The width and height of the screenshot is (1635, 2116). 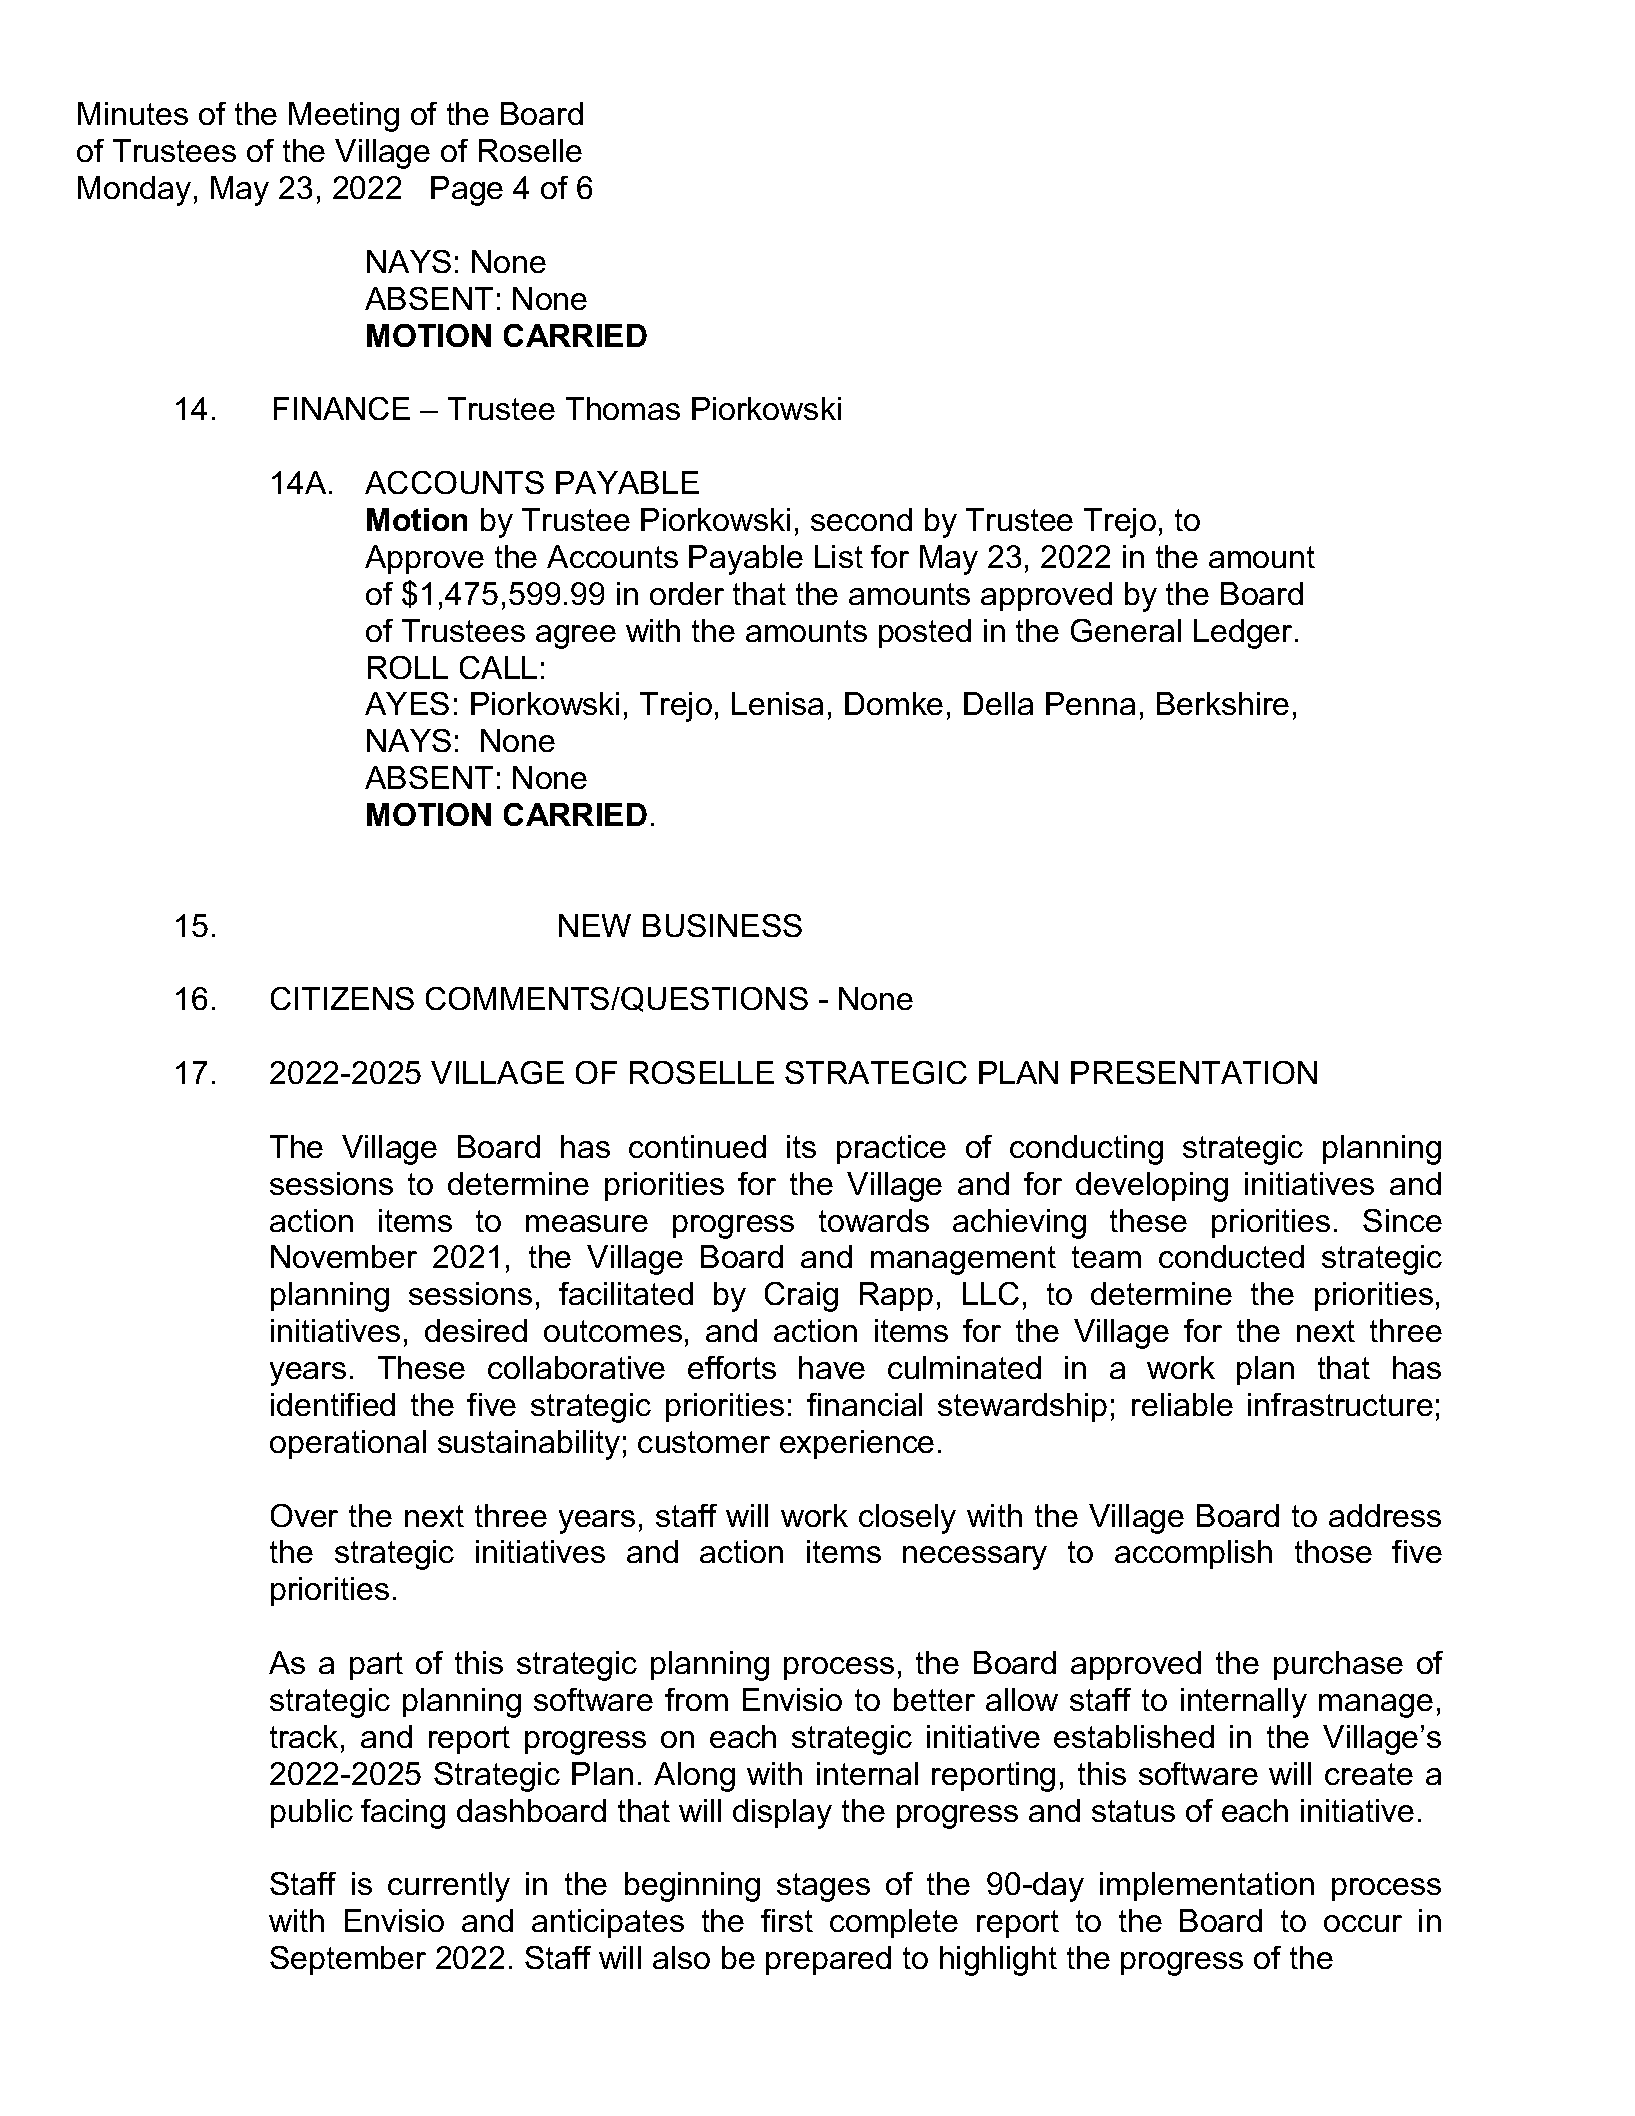 I want to click on September, so click(x=348, y=1960).
